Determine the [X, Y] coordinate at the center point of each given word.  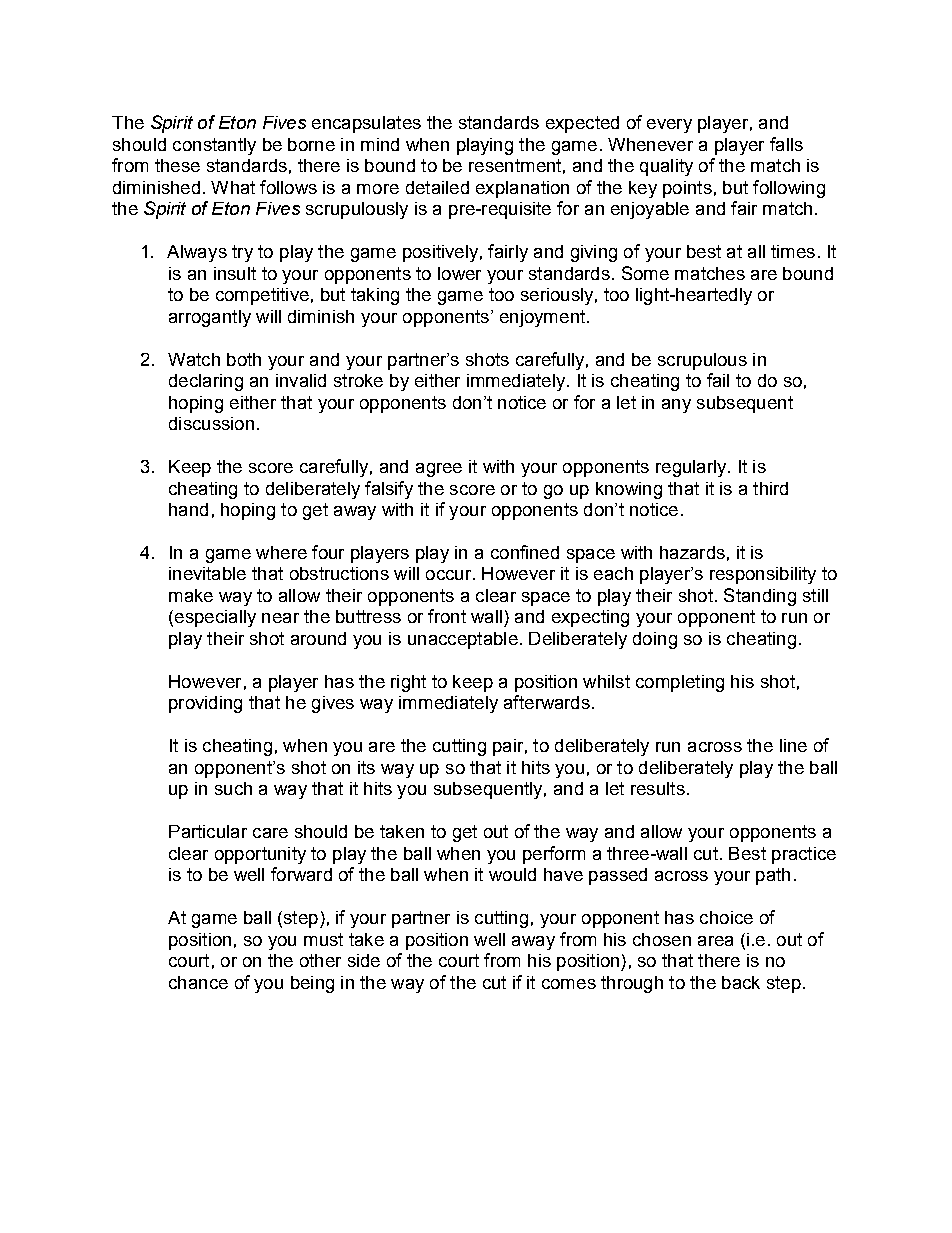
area [715, 941]
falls [786, 144]
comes [569, 984]
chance [198, 982]
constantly [214, 146]
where [281, 552]
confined [525, 552]
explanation [522, 189]
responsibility [763, 575]
